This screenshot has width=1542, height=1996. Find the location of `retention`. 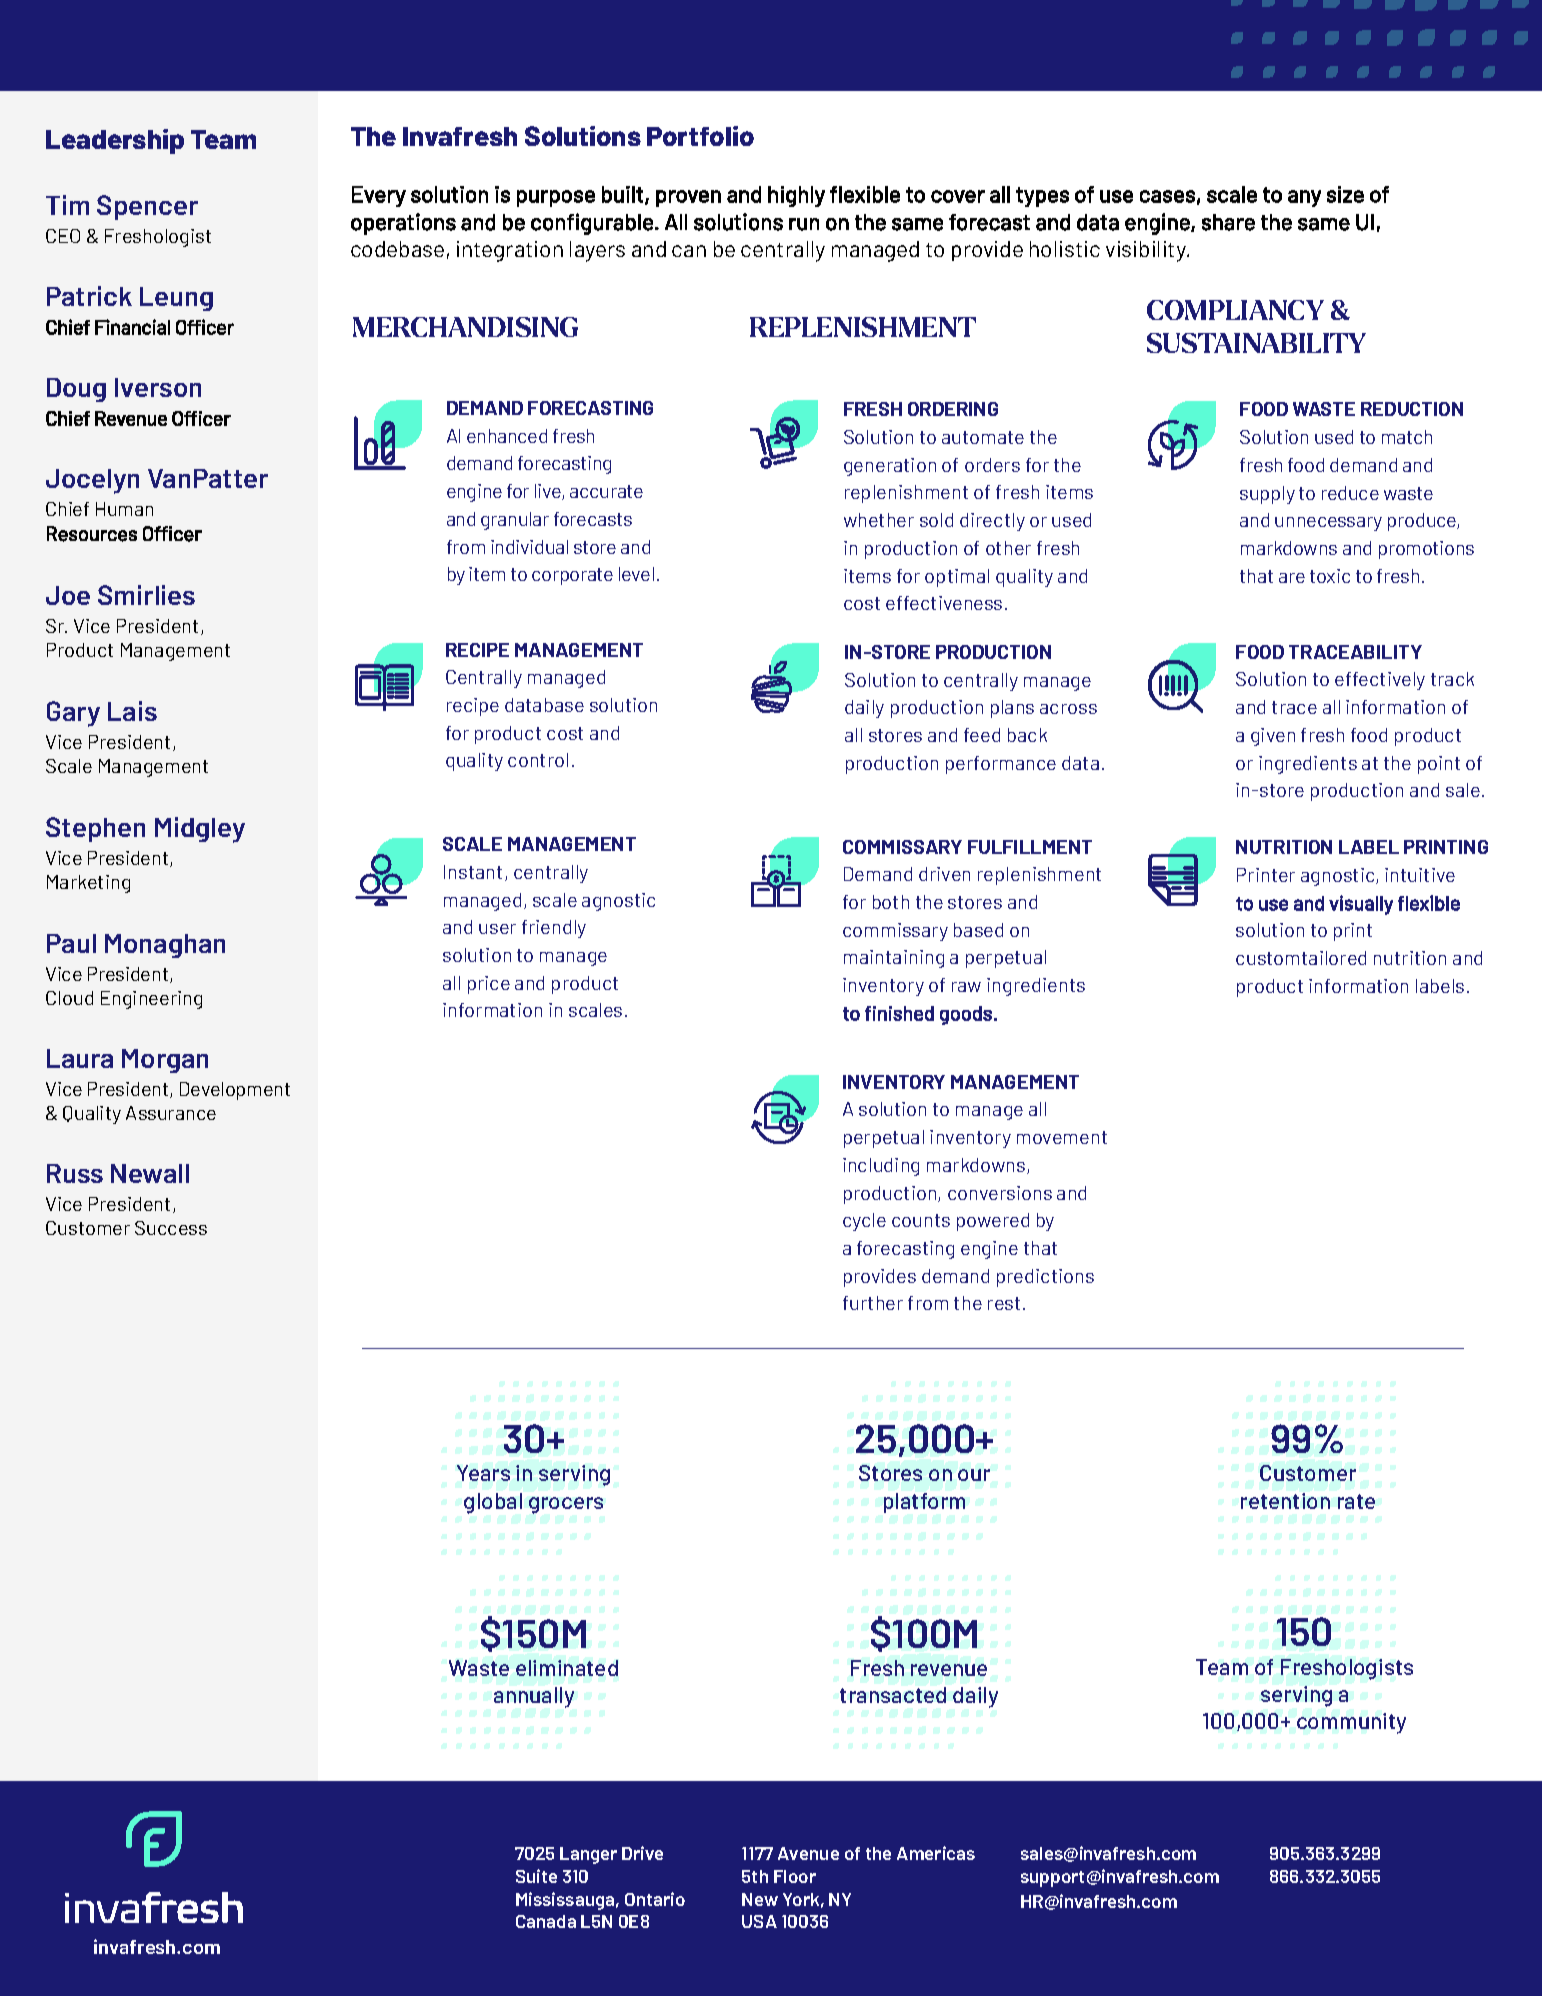

retention is located at coordinates (1285, 1501).
